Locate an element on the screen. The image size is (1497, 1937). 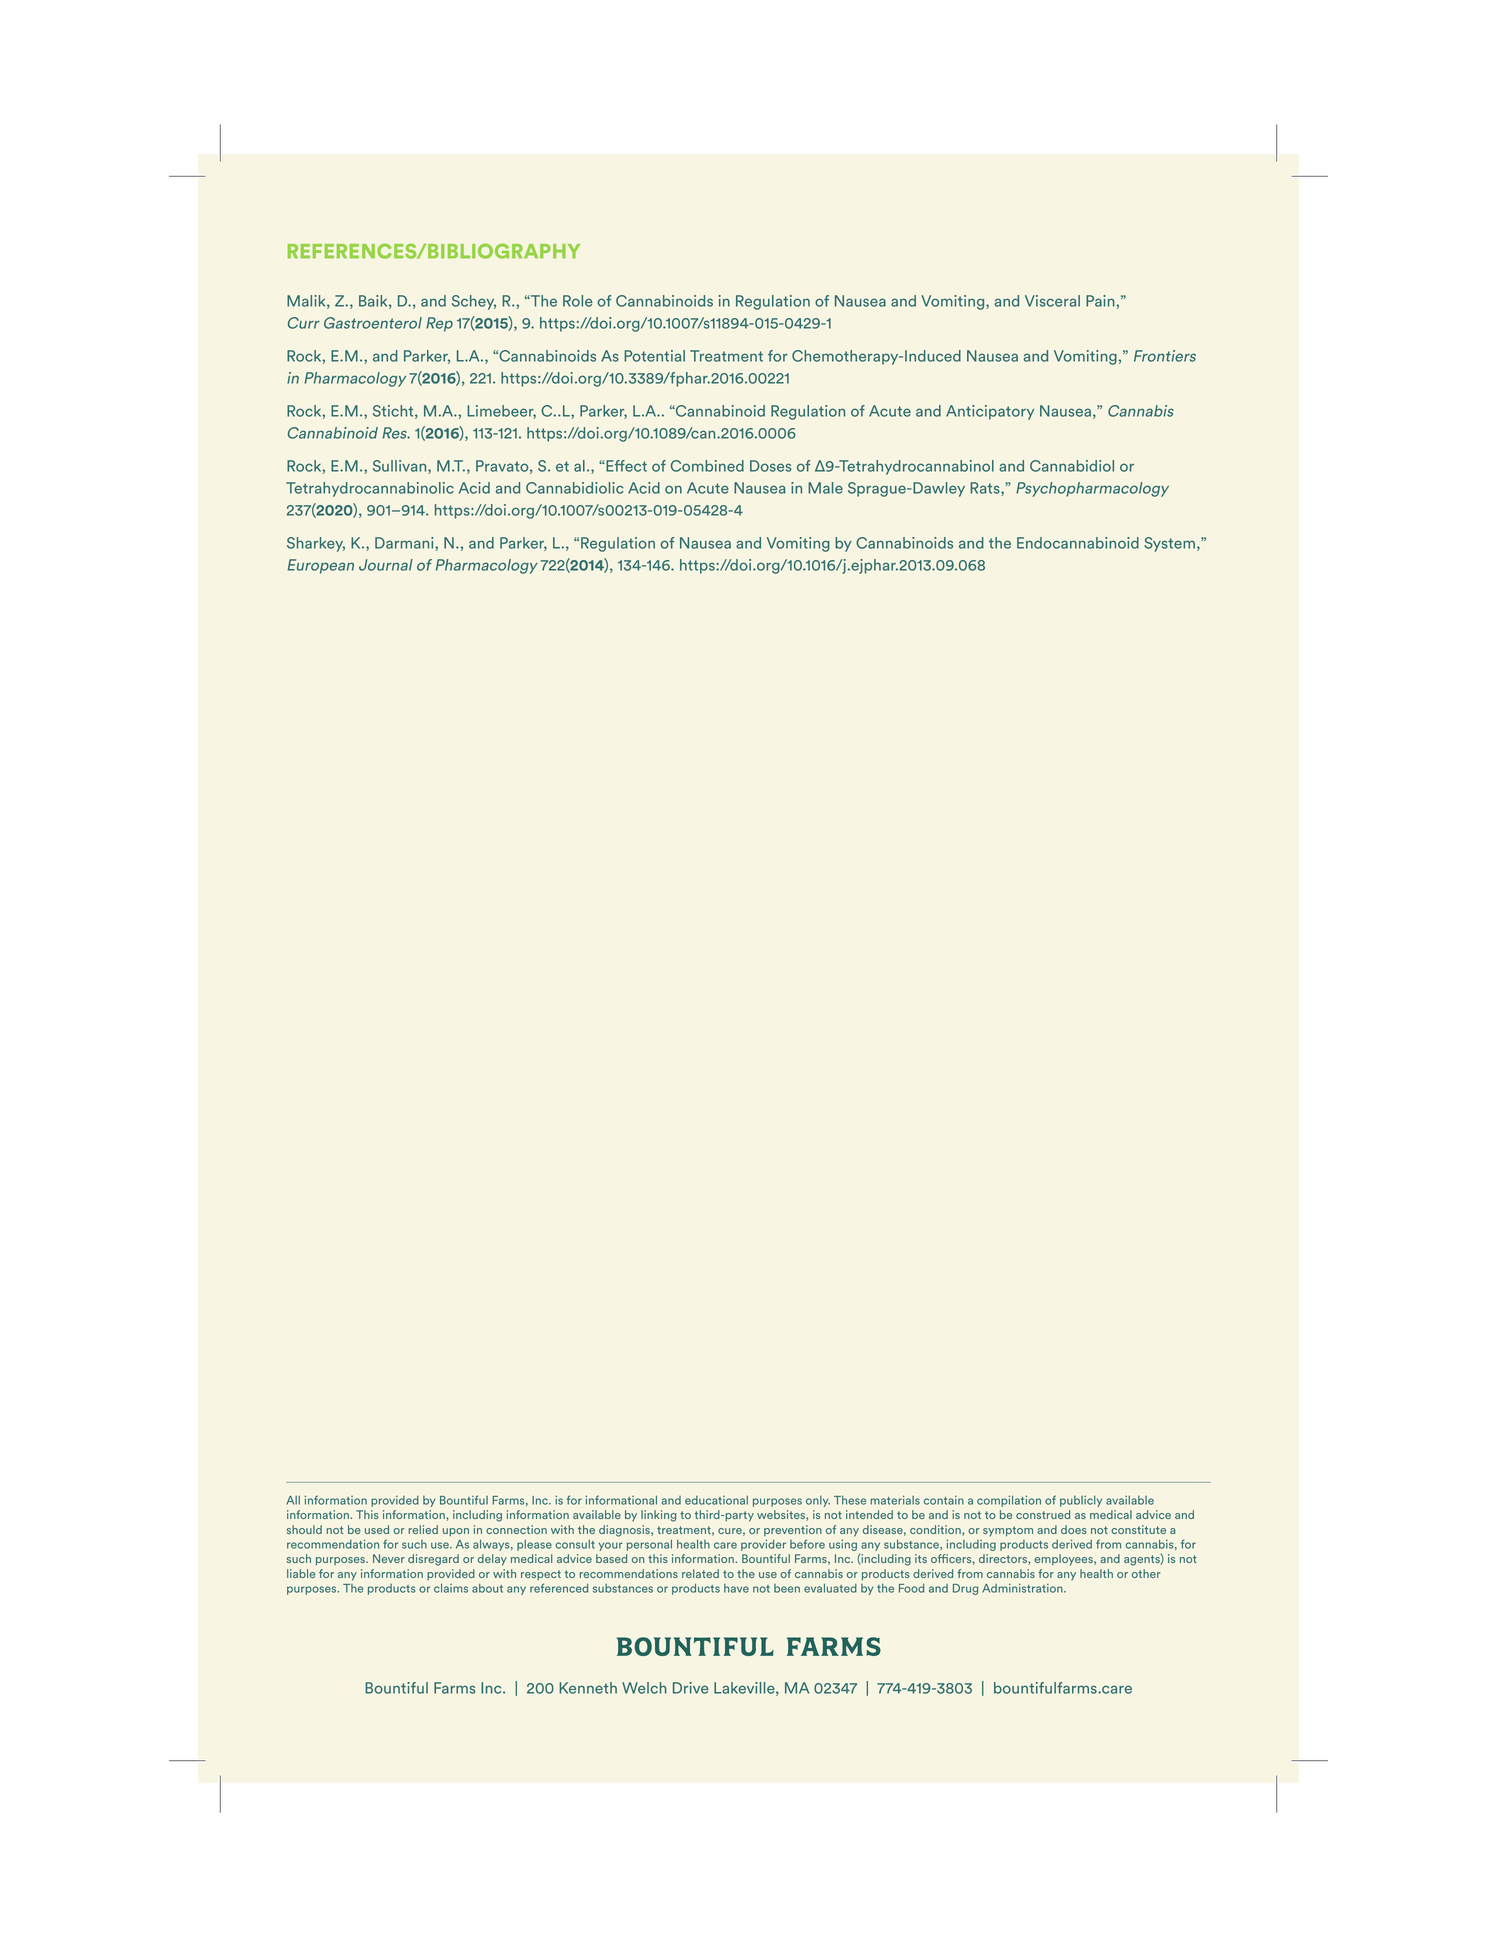
Sharkey is located at coordinates (316, 544).
